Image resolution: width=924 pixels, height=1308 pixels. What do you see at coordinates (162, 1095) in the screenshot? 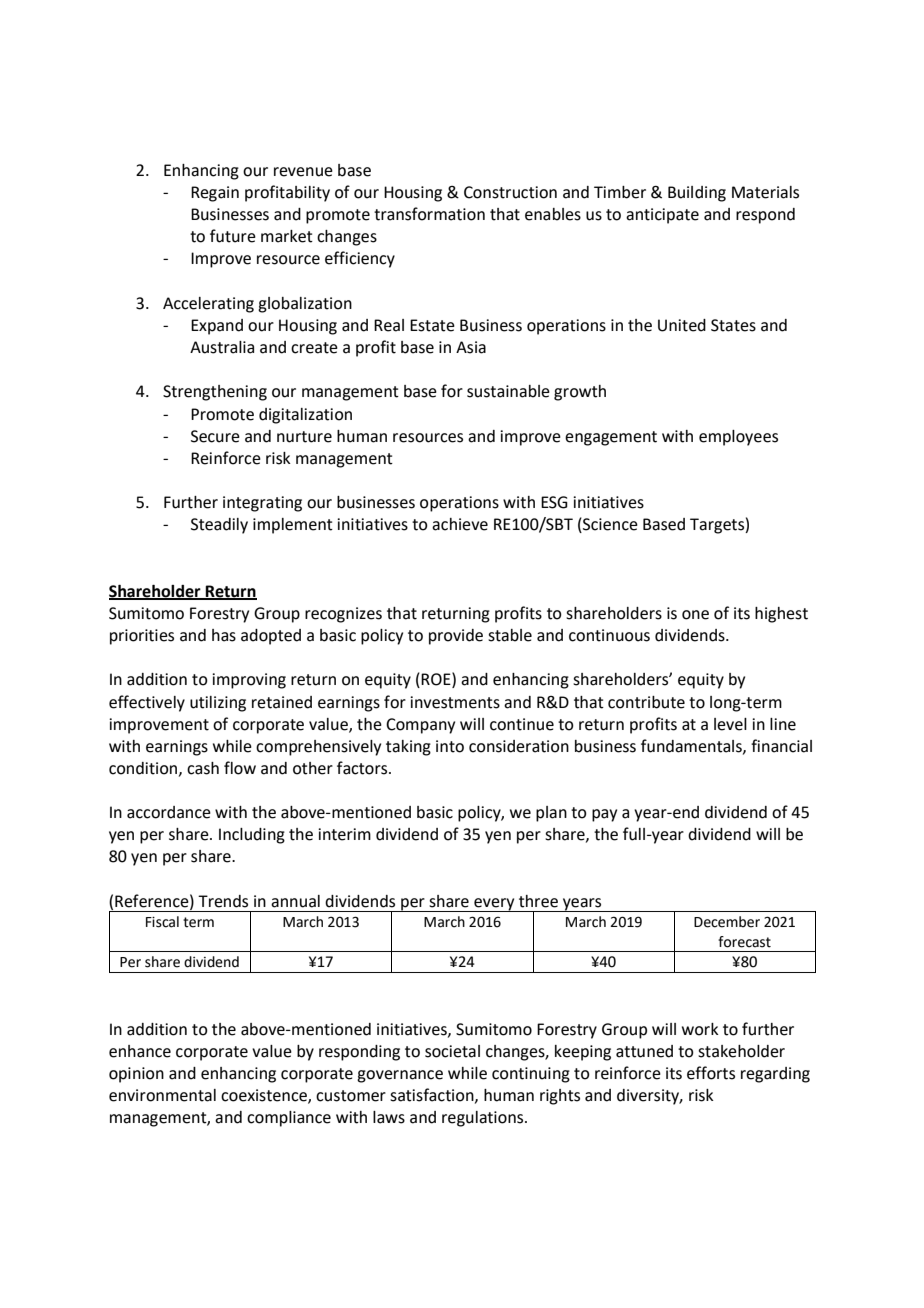
I see `environmental` at bounding box center [162, 1095].
